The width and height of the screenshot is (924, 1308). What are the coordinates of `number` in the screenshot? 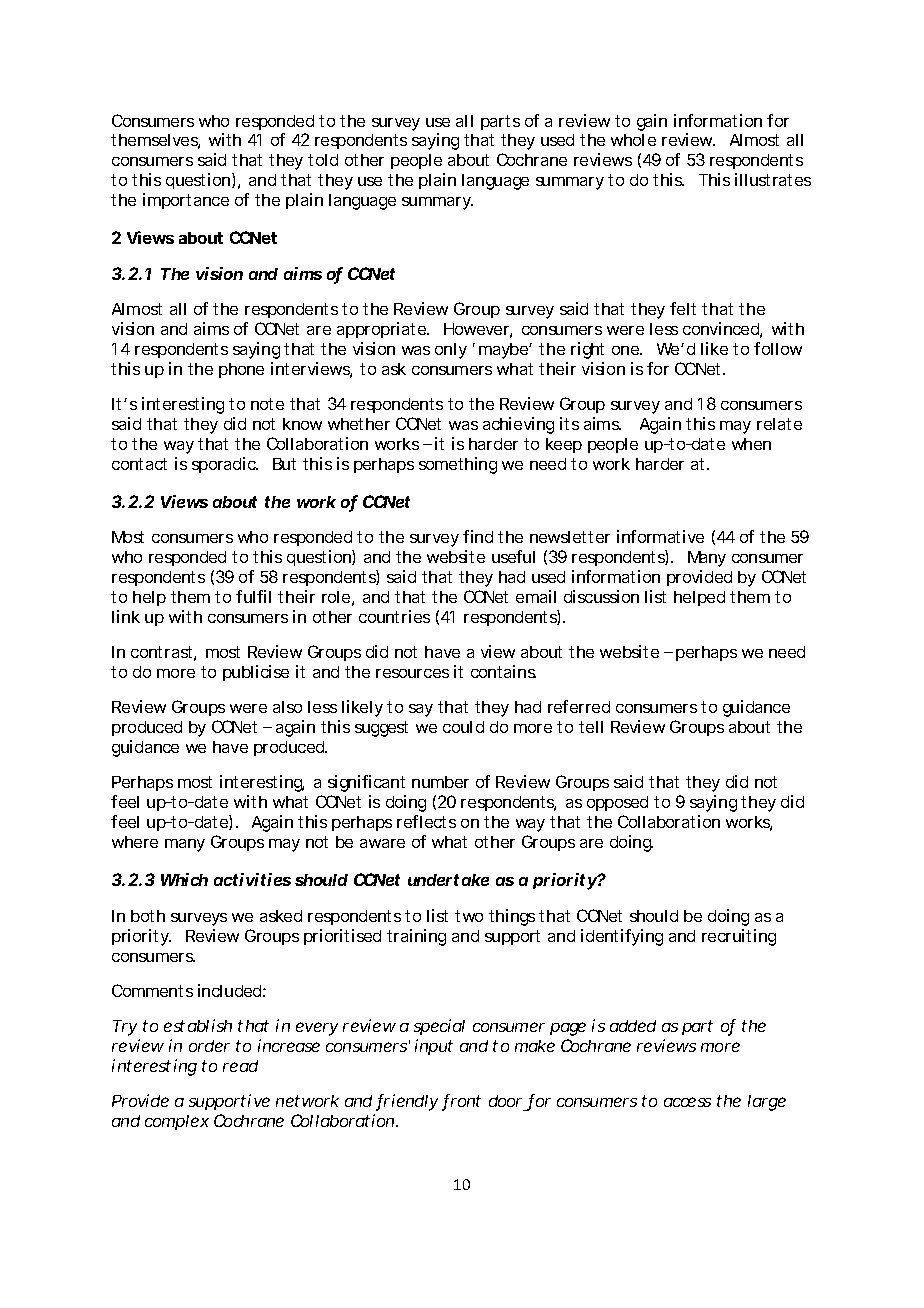 It's located at (440, 782).
